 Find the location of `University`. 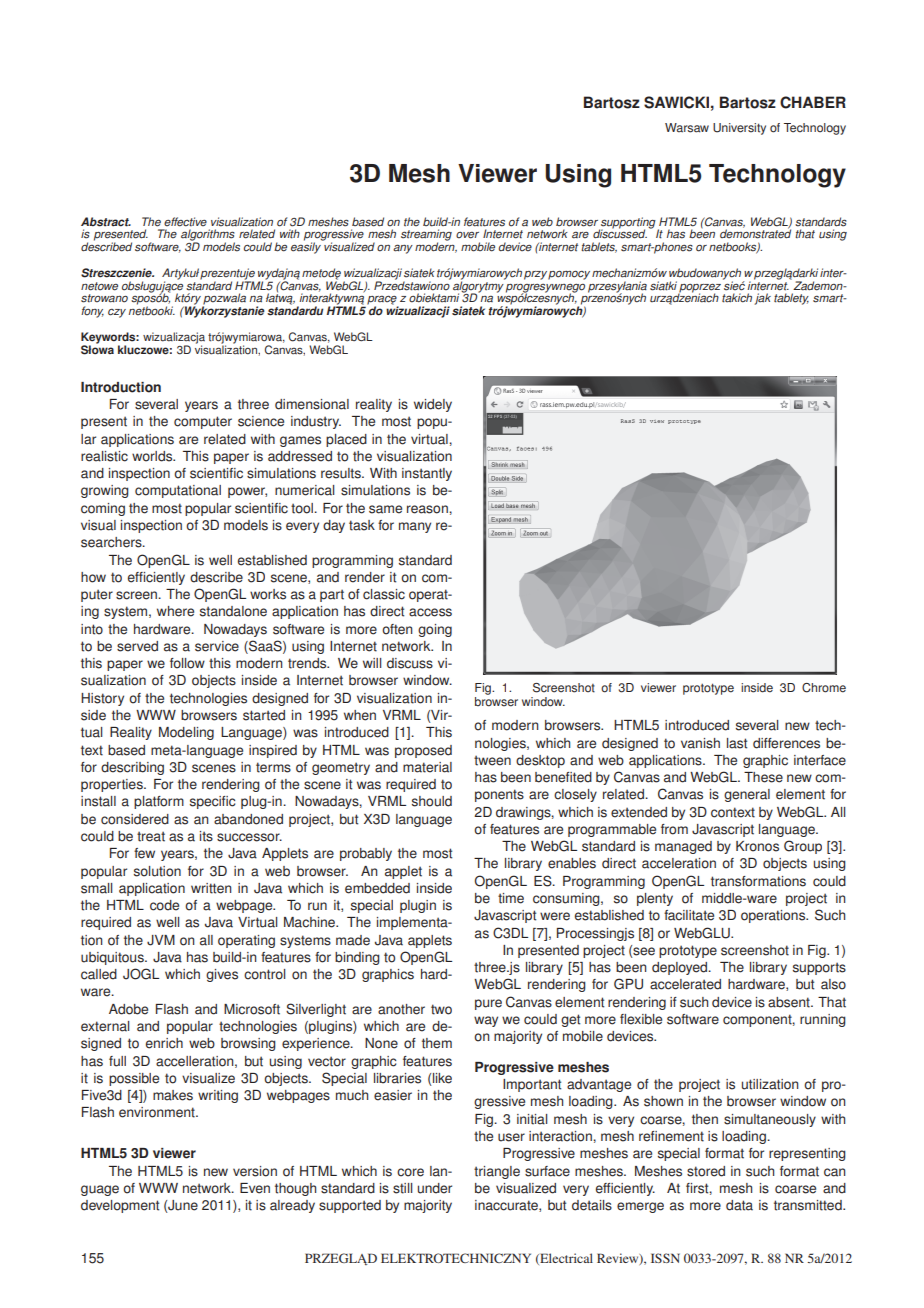

University is located at coordinates (739, 129).
